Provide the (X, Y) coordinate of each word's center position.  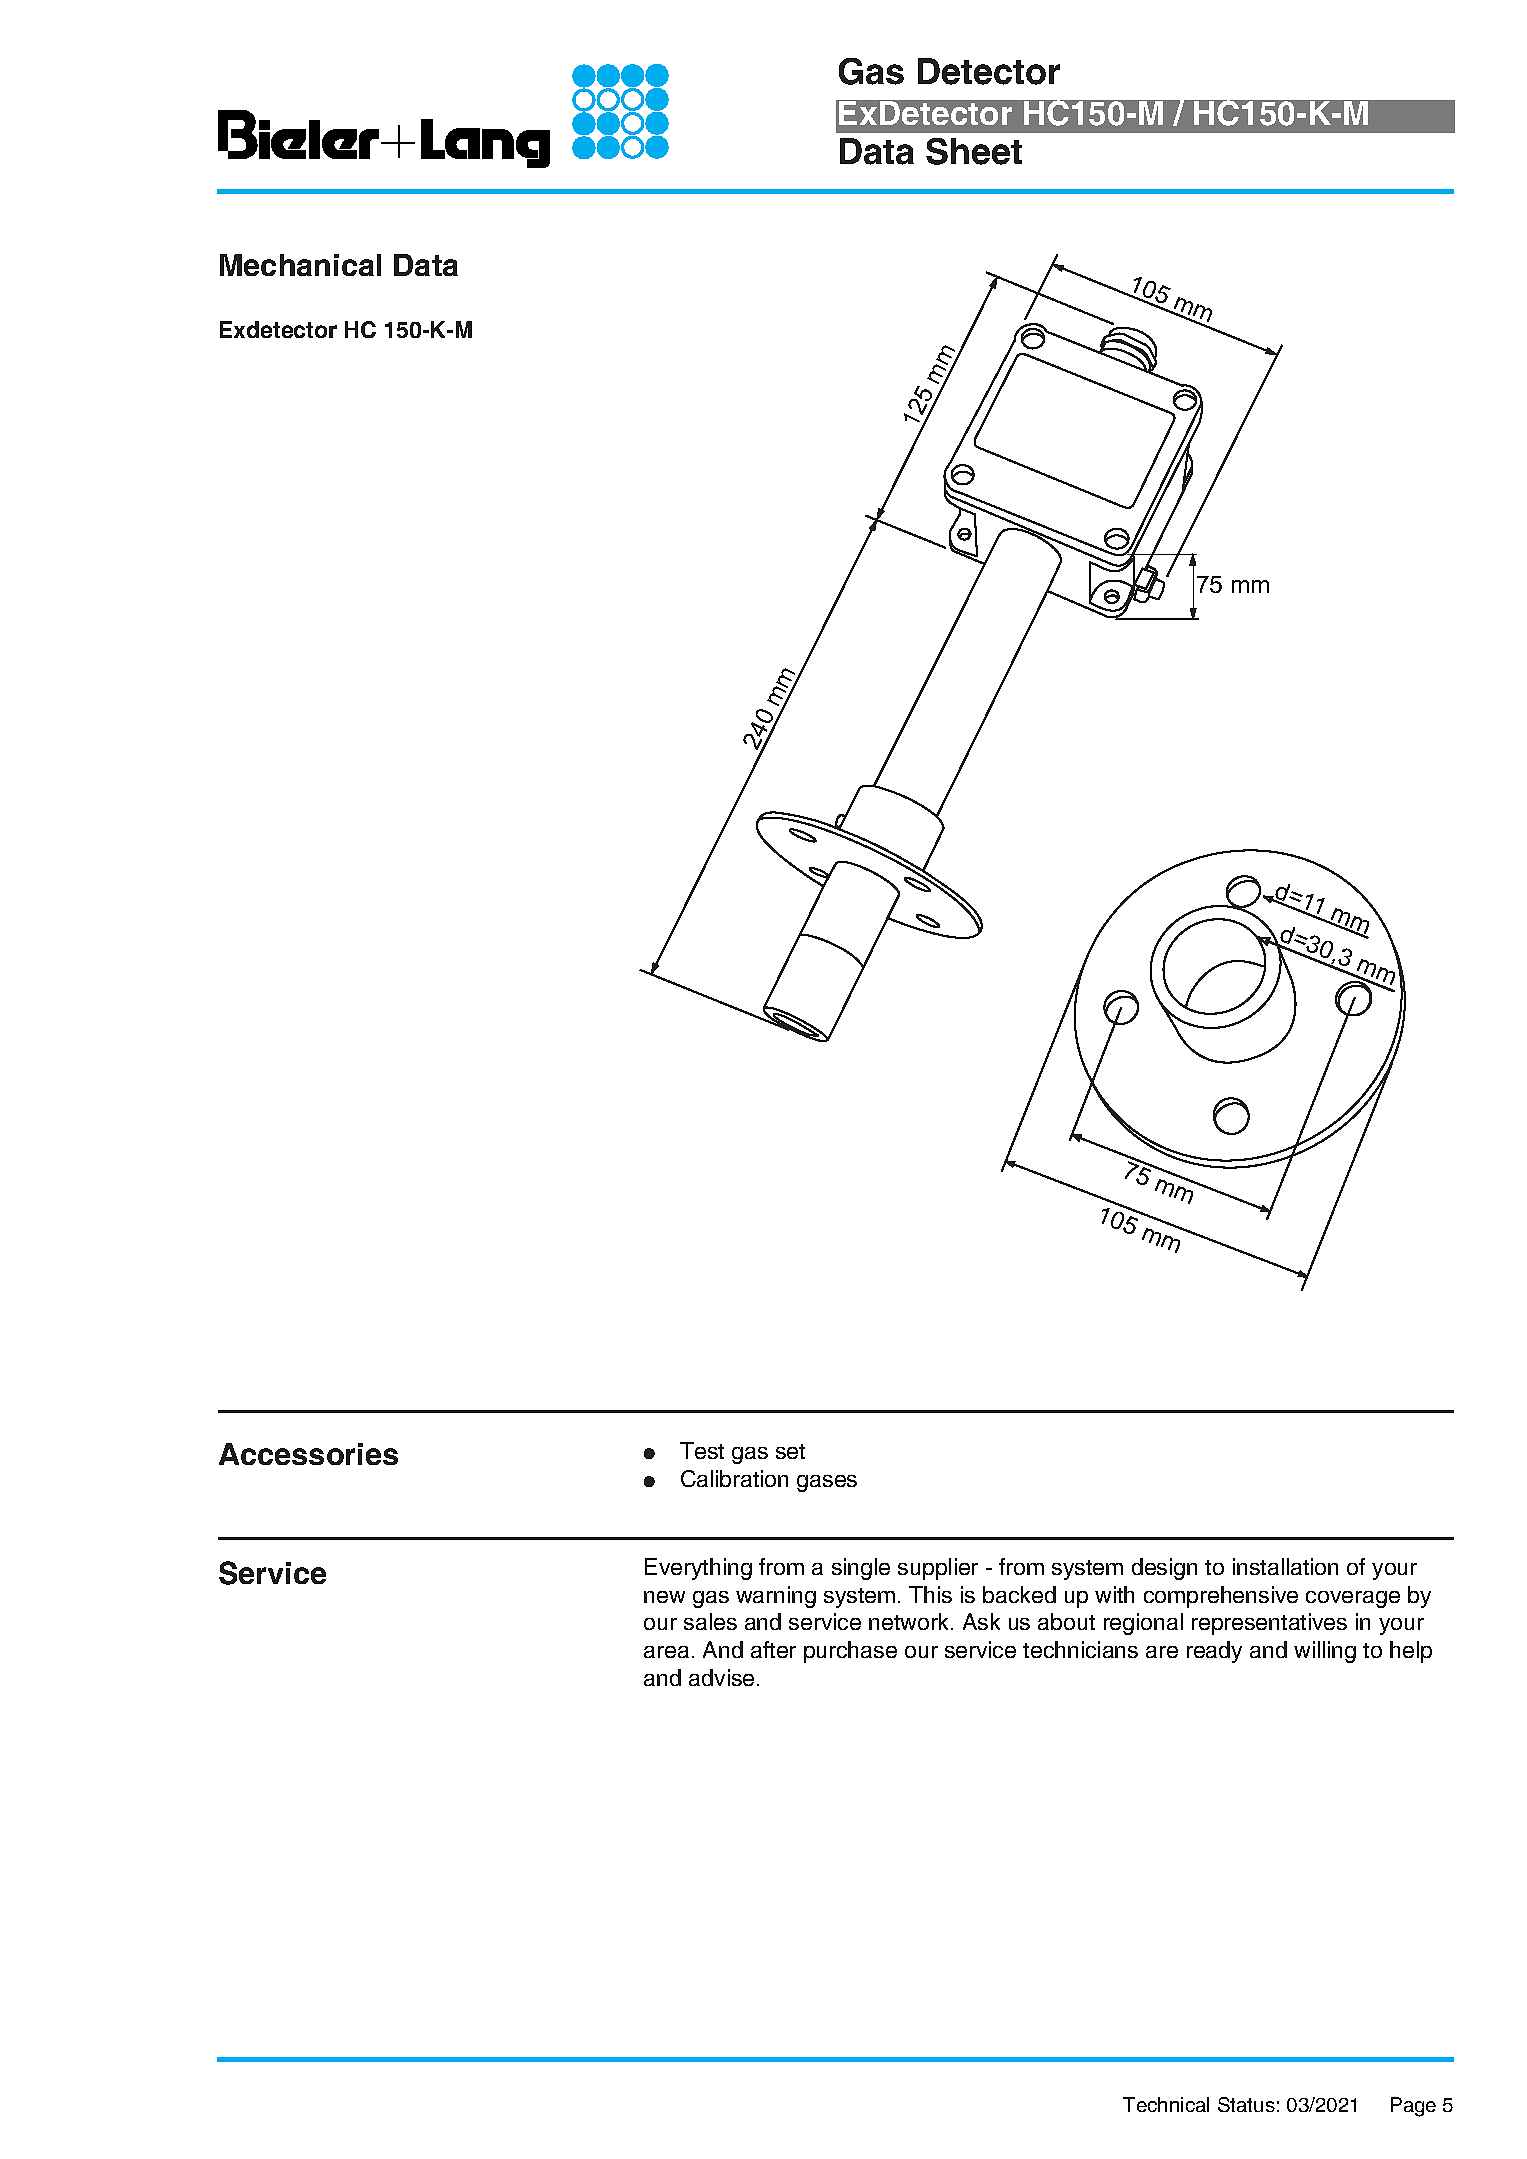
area (666, 1652)
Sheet (974, 151)
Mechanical (300, 265)
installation (1285, 1566)
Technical (1166, 2104)
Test (702, 1450)
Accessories (308, 1454)
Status (1246, 2104)
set (790, 1451)
